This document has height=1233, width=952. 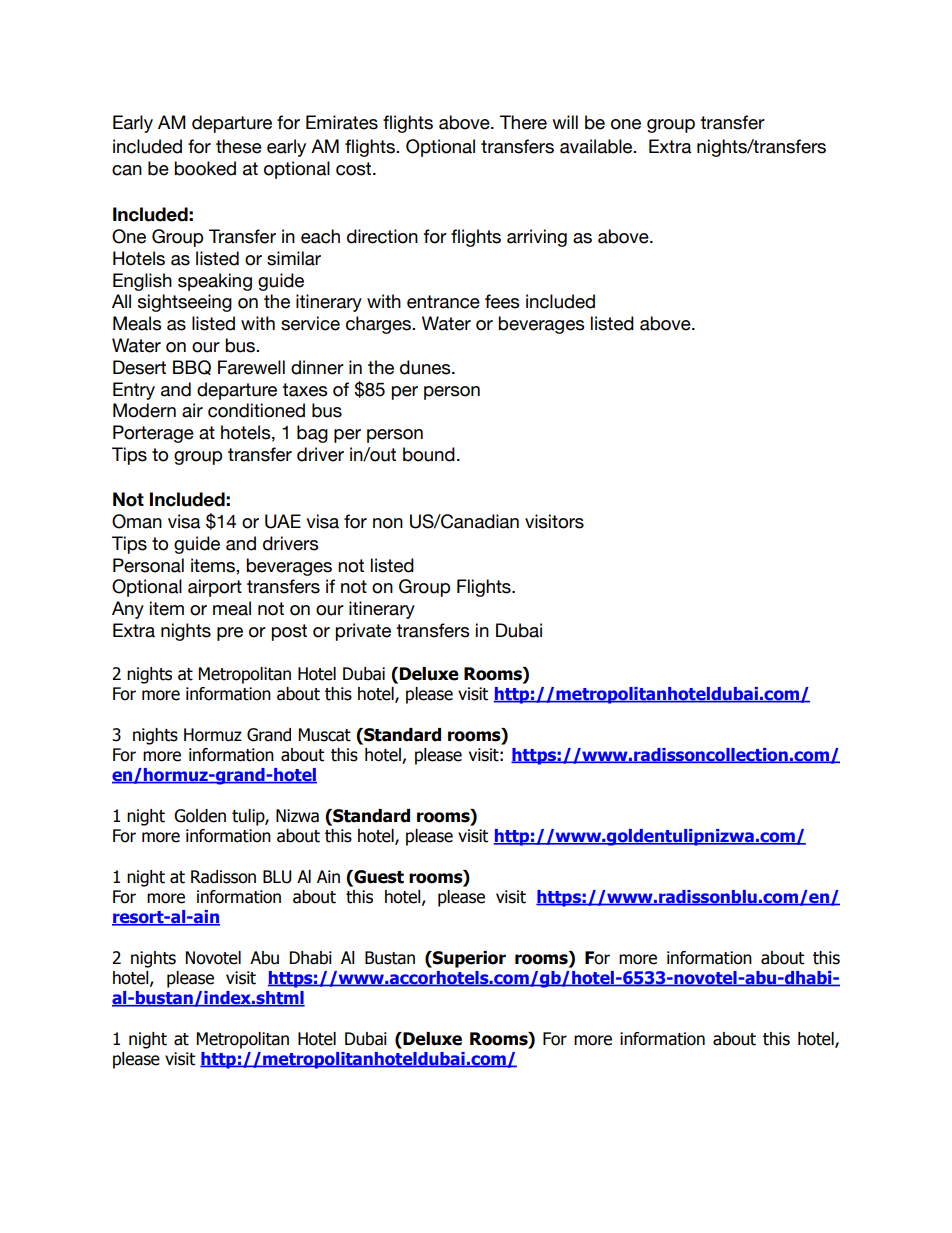 What do you see at coordinates (429, 454) in the document?
I see `bound` at bounding box center [429, 454].
